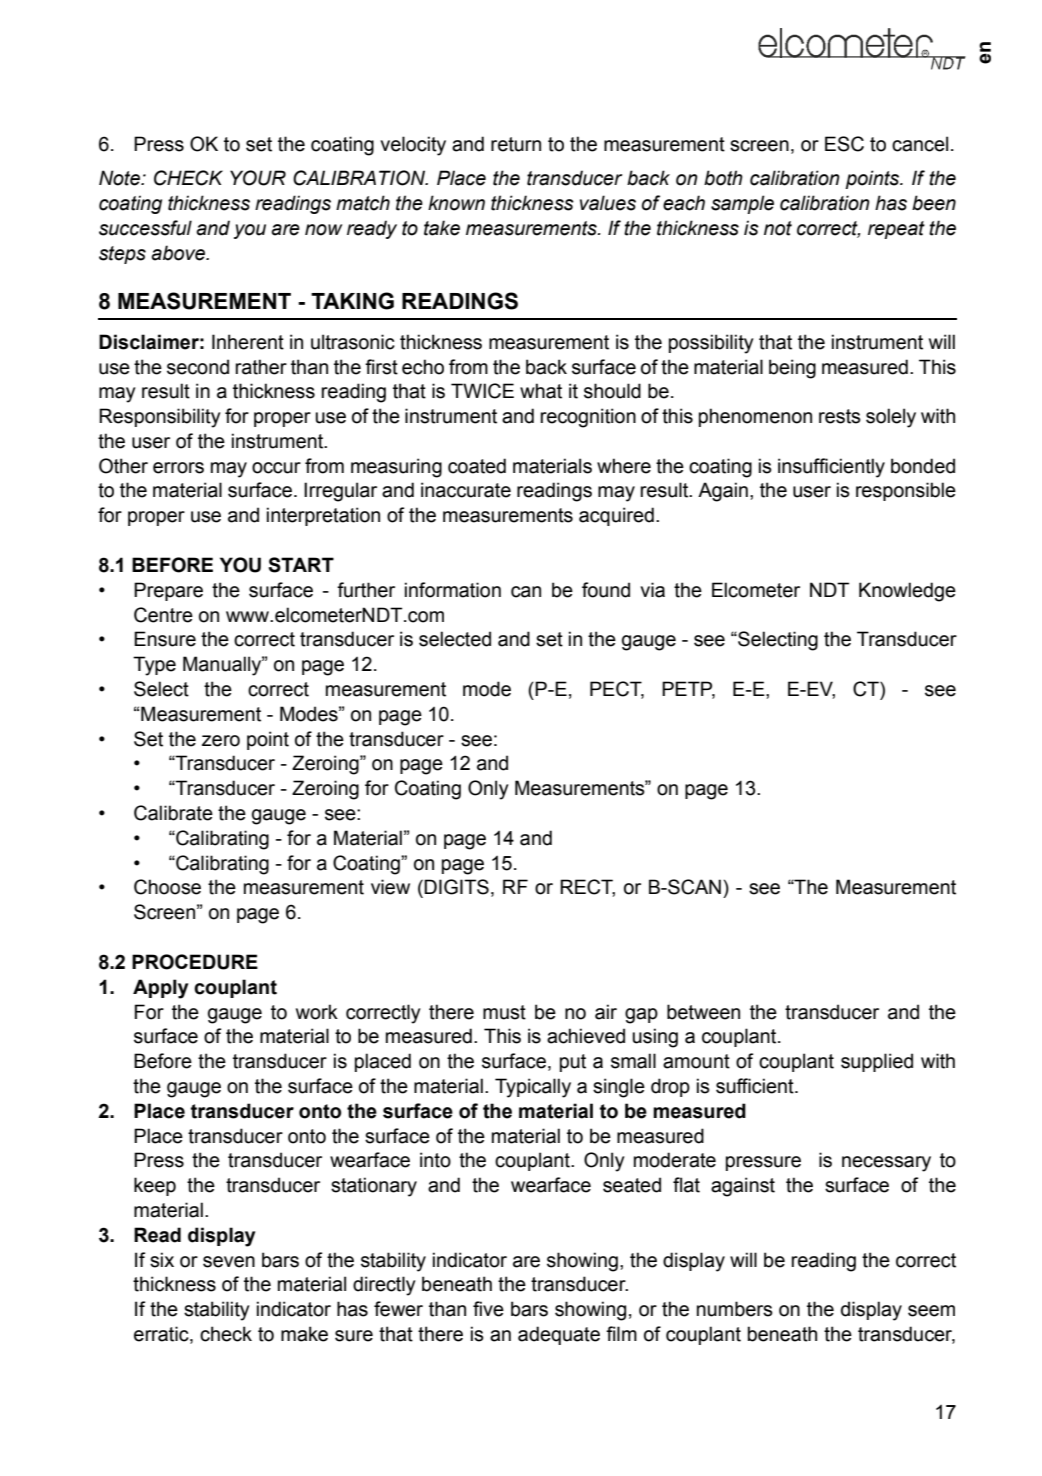 The image size is (1042, 1476). What do you see at coordinates (844, 144) in the screenshot?
I see `ESC` at bounding box center [844, 144].
